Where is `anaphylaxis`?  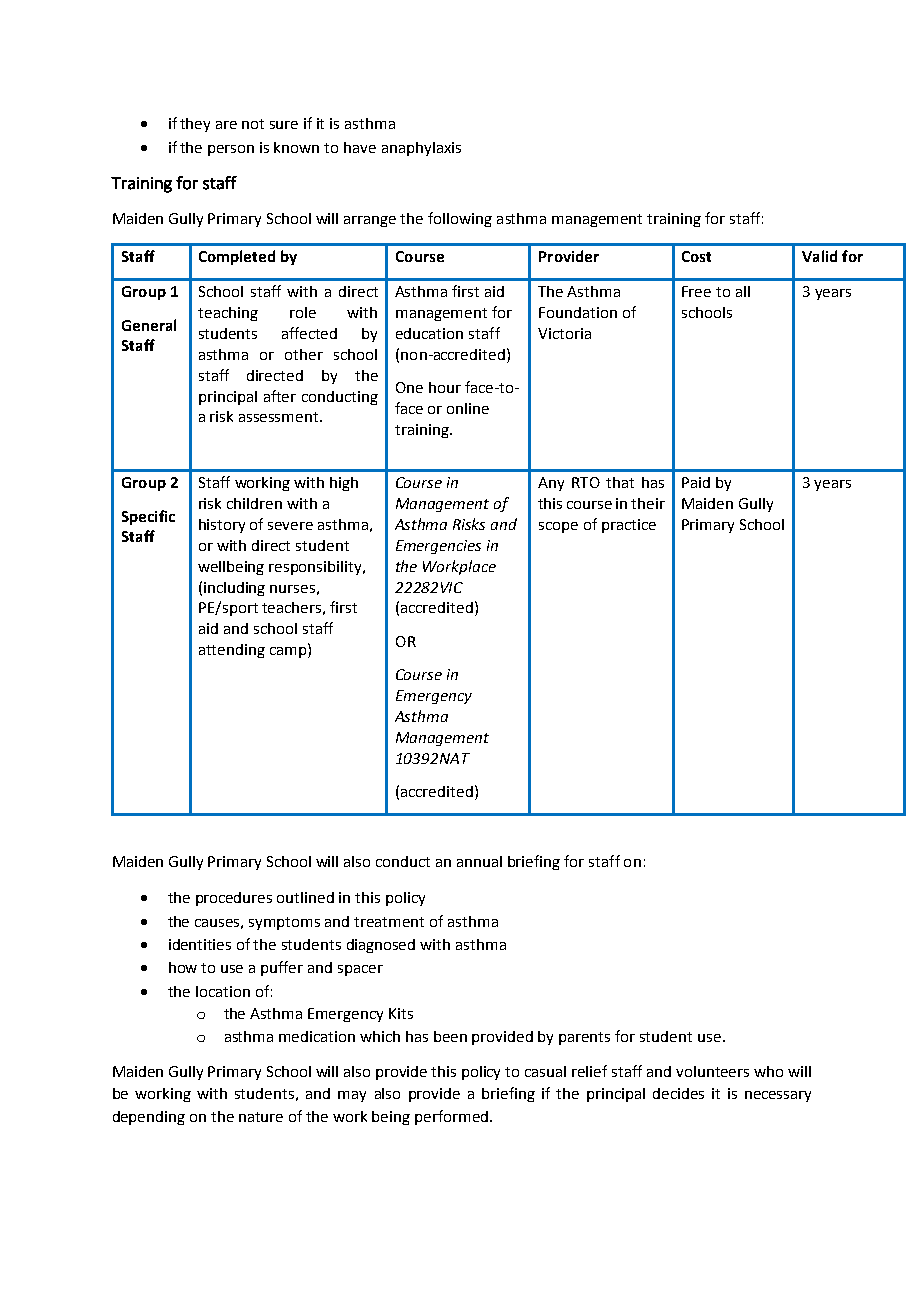
anaphylaxis is located at coordinates (421, 149).
